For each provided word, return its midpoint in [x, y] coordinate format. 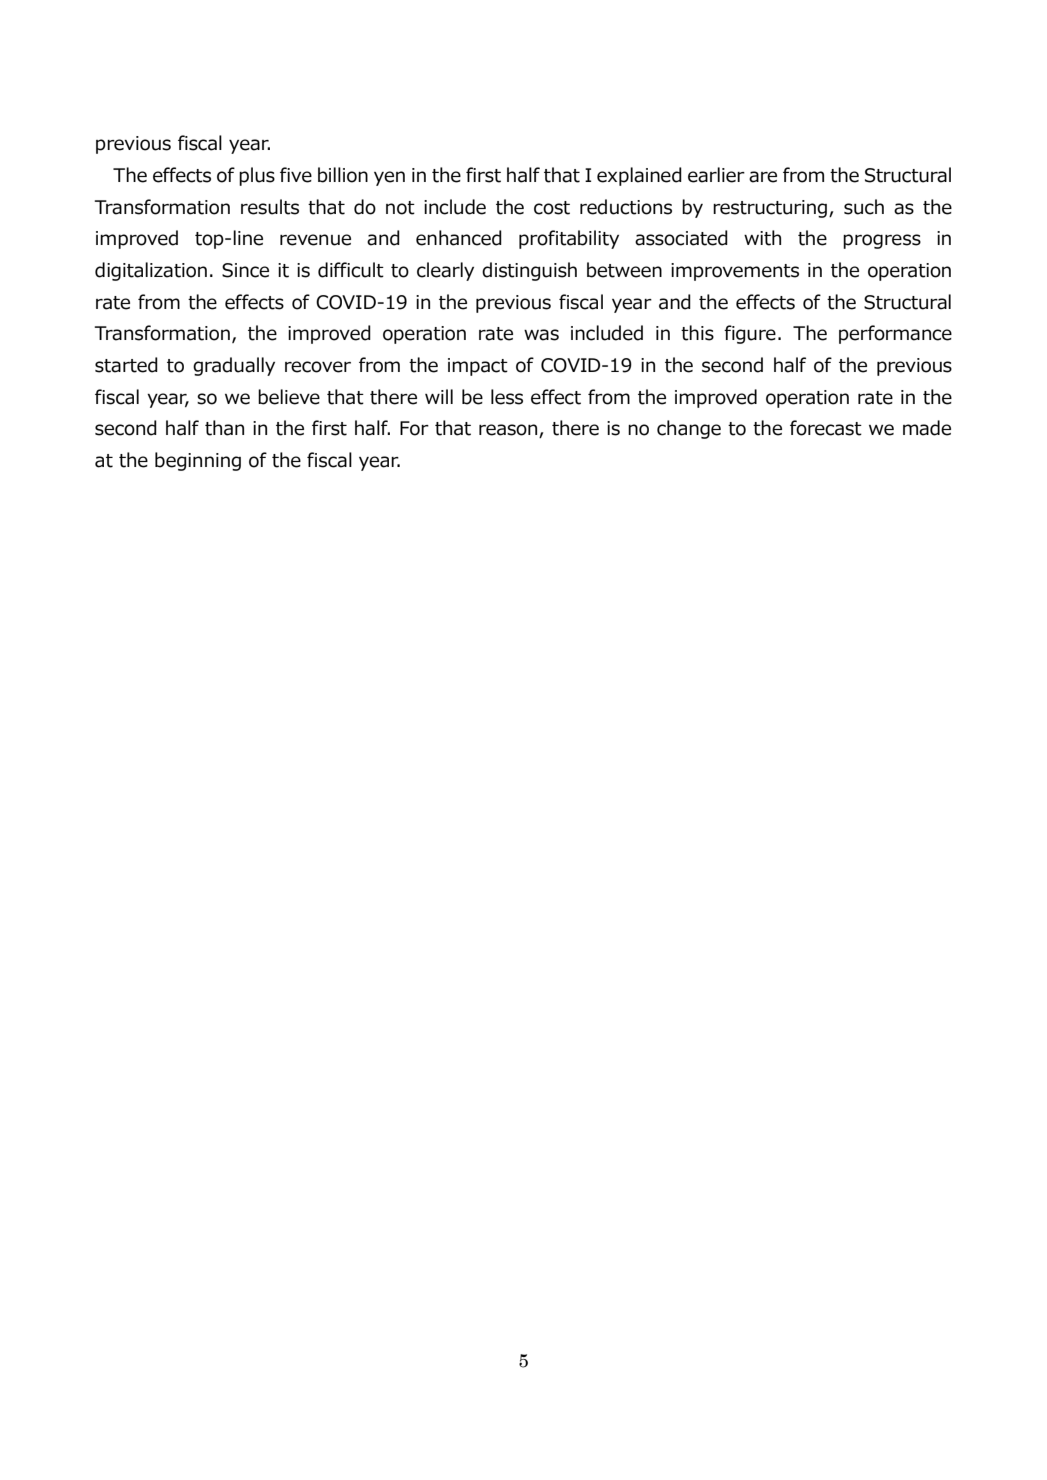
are [763, 177]
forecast [826, 428]
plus [257, 176]
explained [639, 176]
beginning [198, 461]
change [689, 429]
